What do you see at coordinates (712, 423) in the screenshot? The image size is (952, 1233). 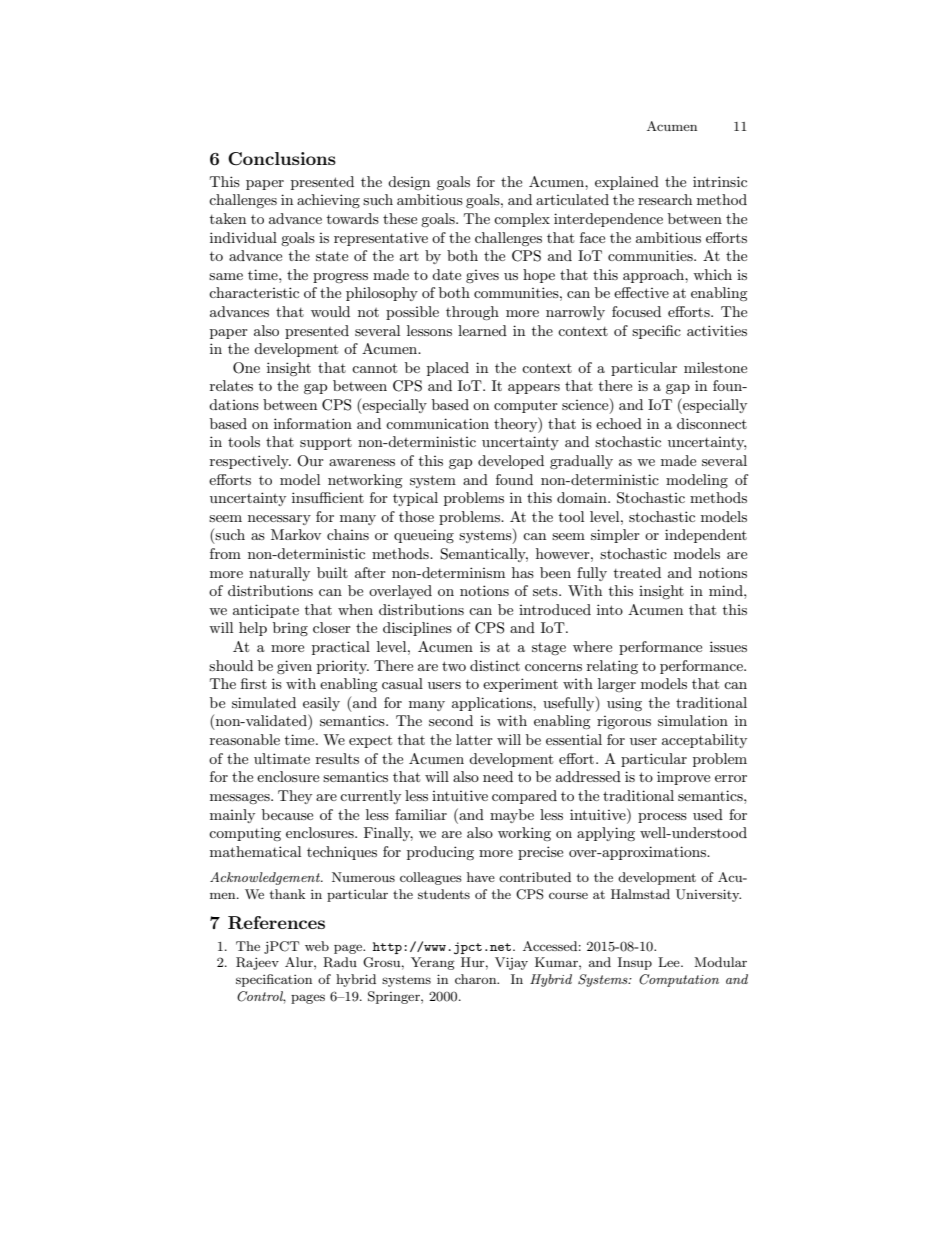 I see `disconnect` at bounding box center [712, 423].
